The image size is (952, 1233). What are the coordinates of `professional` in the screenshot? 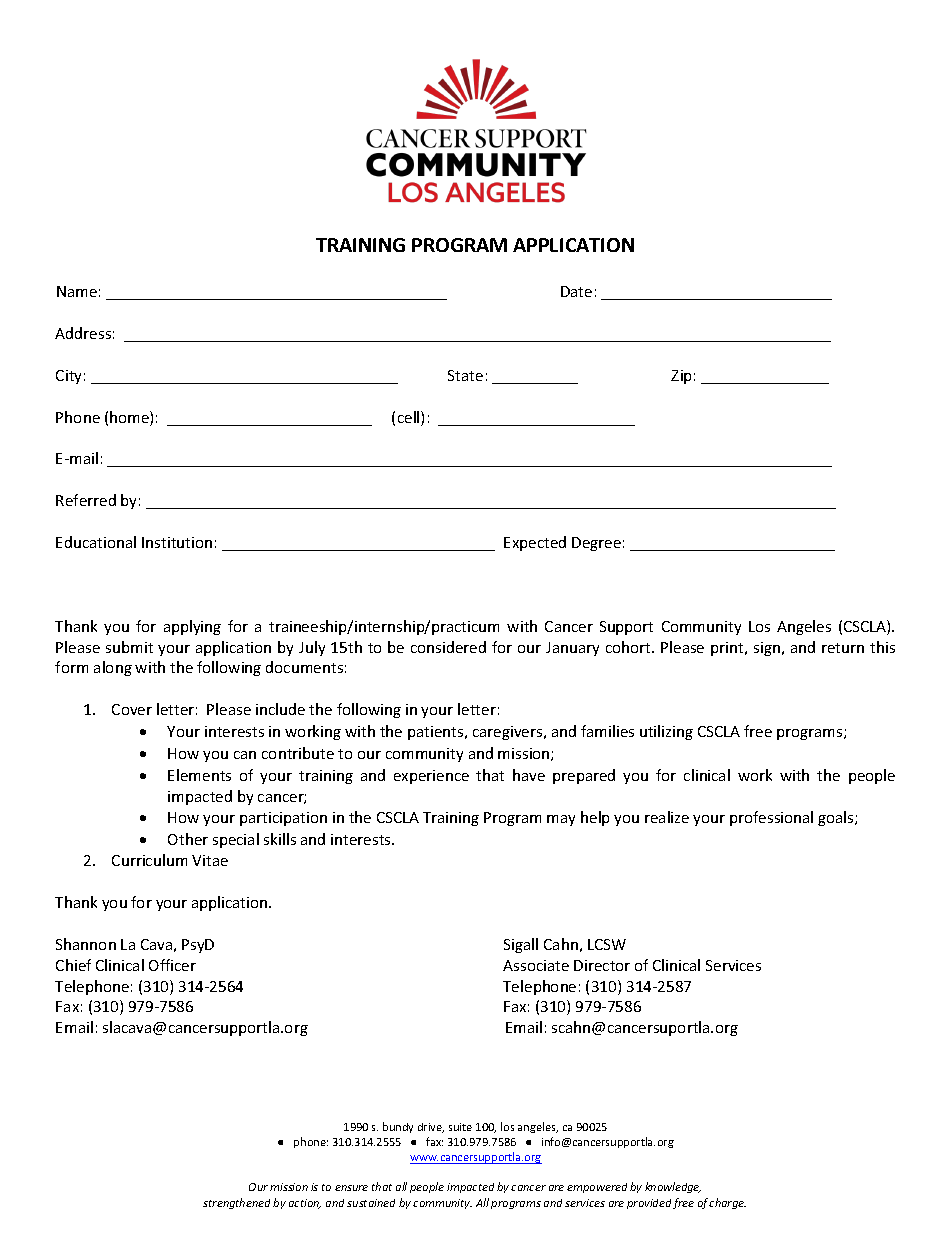 It's located at (771, 818).
